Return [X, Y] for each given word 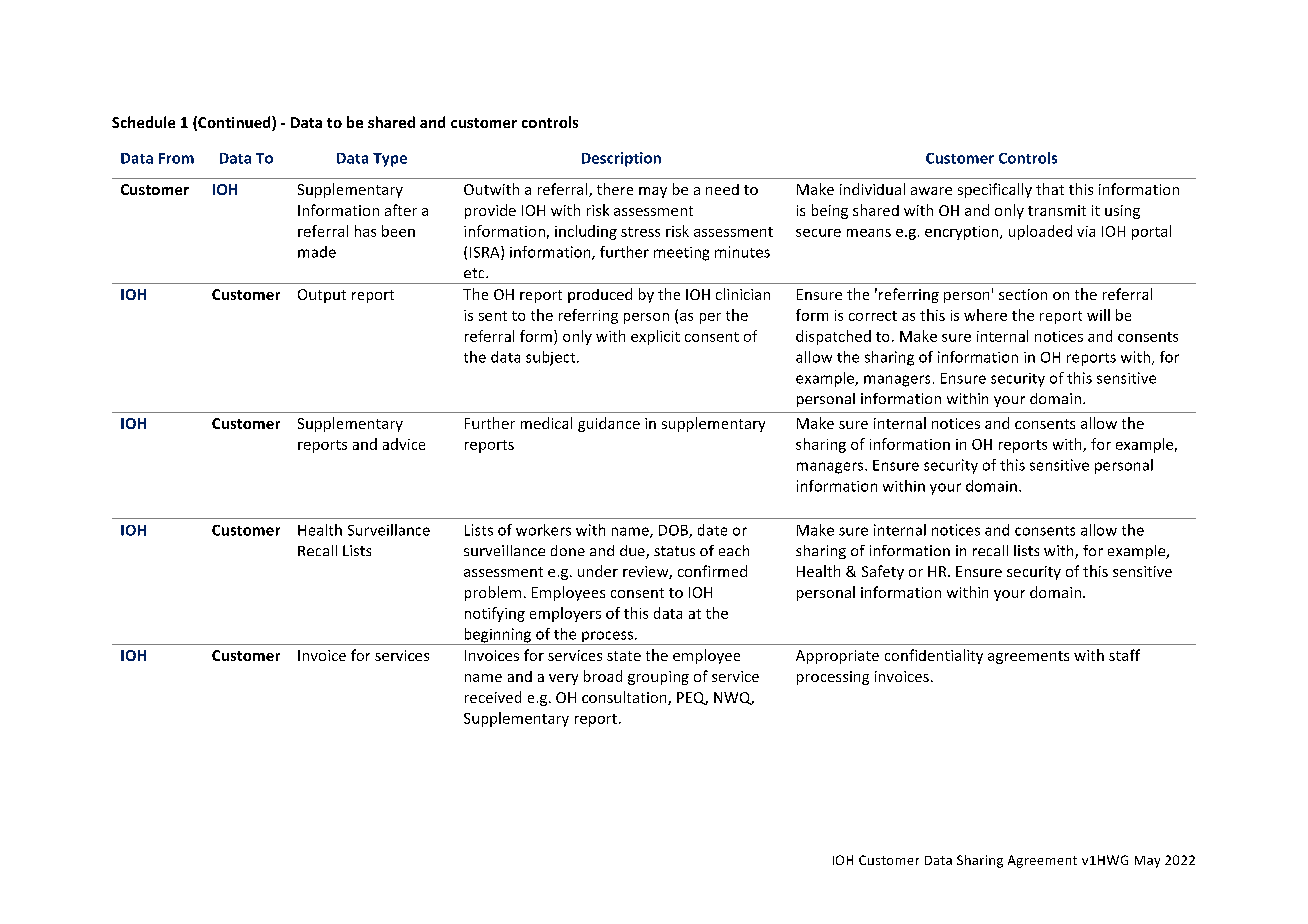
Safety [883, 572]
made [317, 252]
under [598, 571]
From [176, 158]
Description [621, 159]
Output [322, 296]
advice [404, 444]
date [712, 530]
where [985, 315]
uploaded [1040, 232]
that [1050, 189]
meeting [681, 254]
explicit [655, 337]
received [493, 697]
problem [493, 593]
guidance [609, 424]
